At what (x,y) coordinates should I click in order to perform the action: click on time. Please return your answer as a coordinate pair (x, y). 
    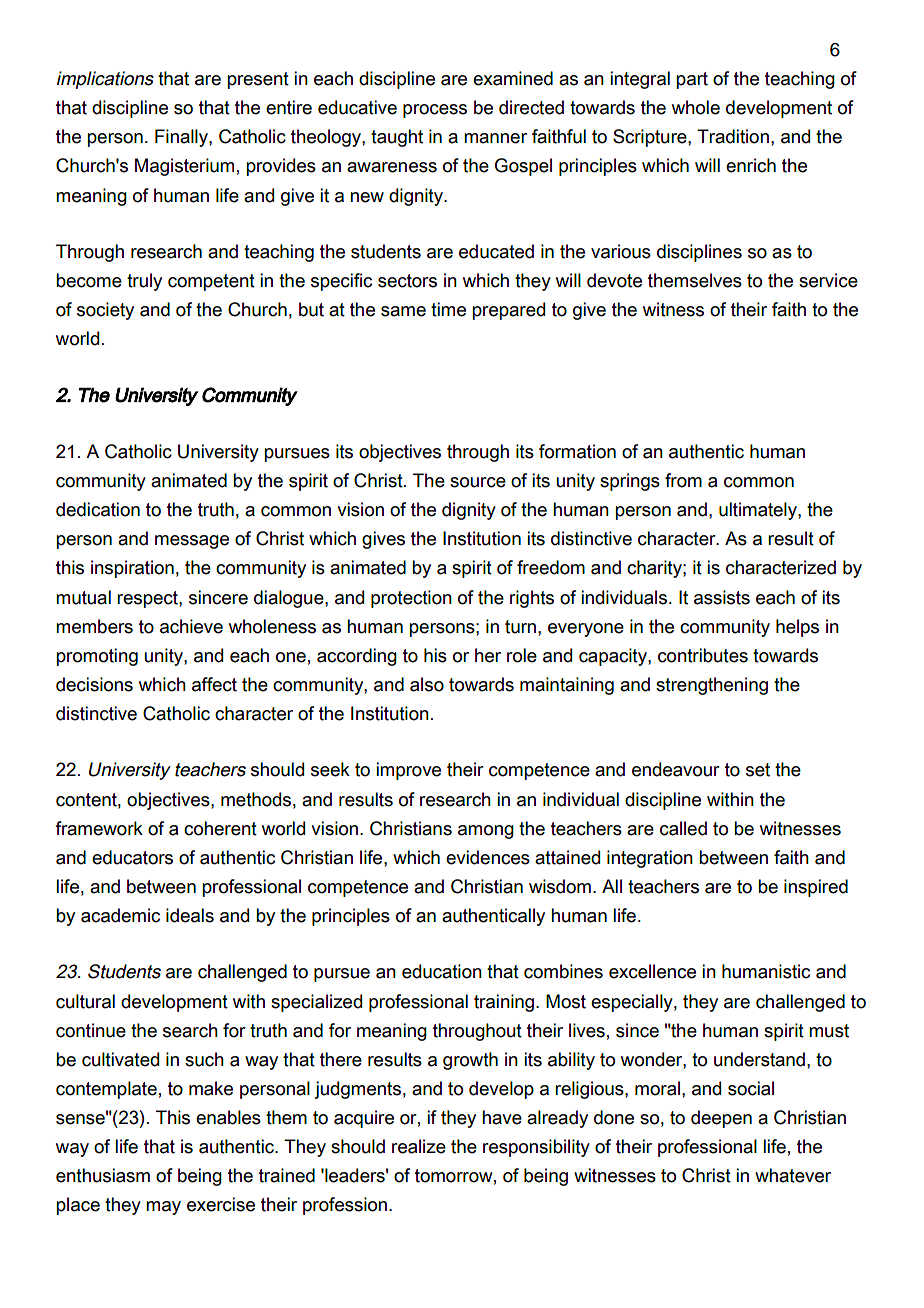
    Looking at the image, I should click on (448, 309).
